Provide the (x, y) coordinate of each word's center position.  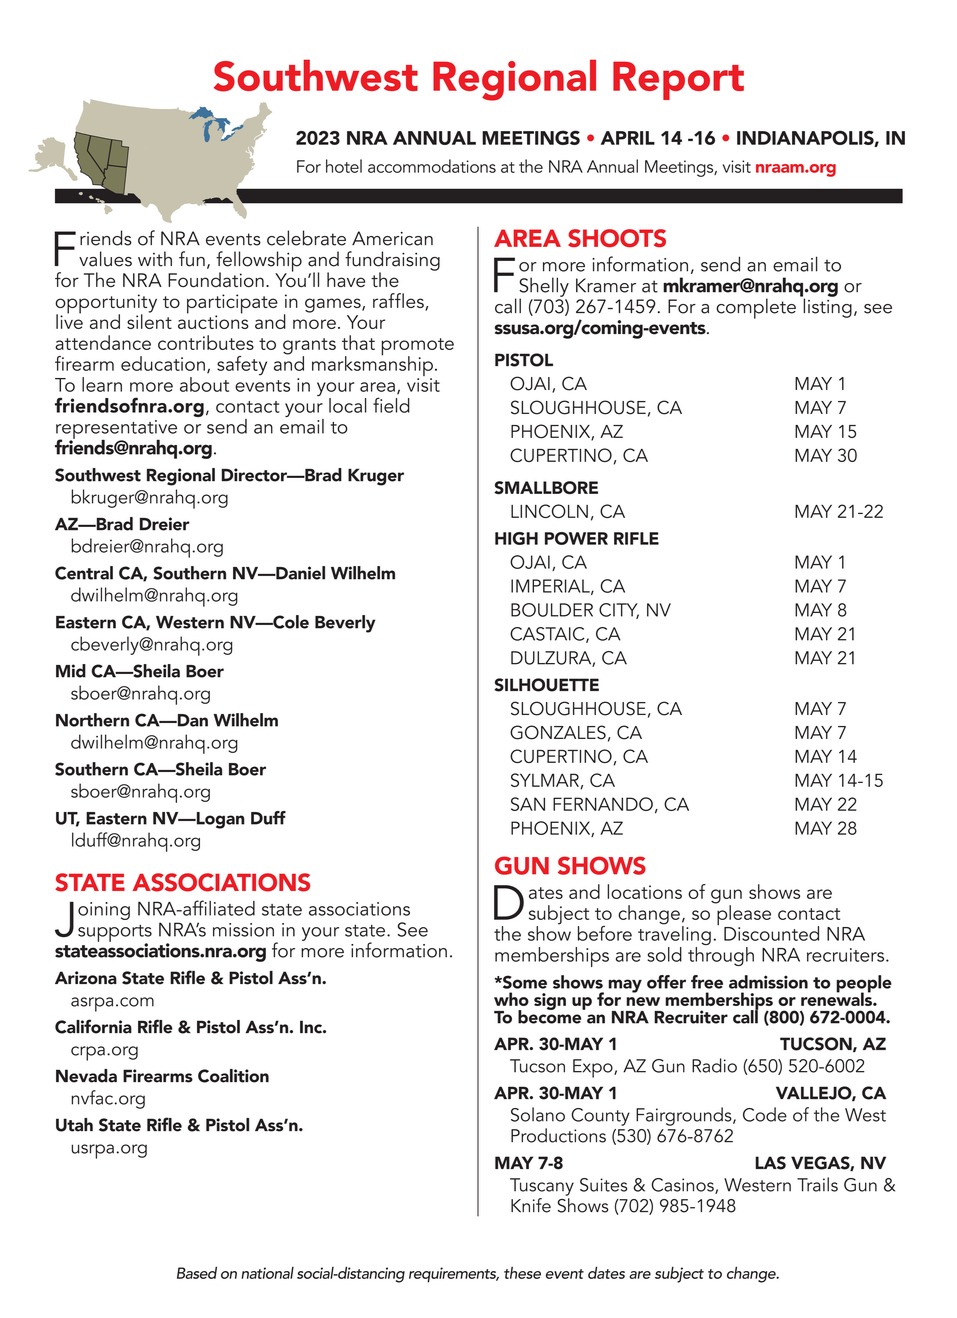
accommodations (432, 166)
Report (678, 80)
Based (197, 1273)
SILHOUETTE (546, 685)
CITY (619, 611)
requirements (454, 1275)
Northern (92, 720)
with (155, 259)
